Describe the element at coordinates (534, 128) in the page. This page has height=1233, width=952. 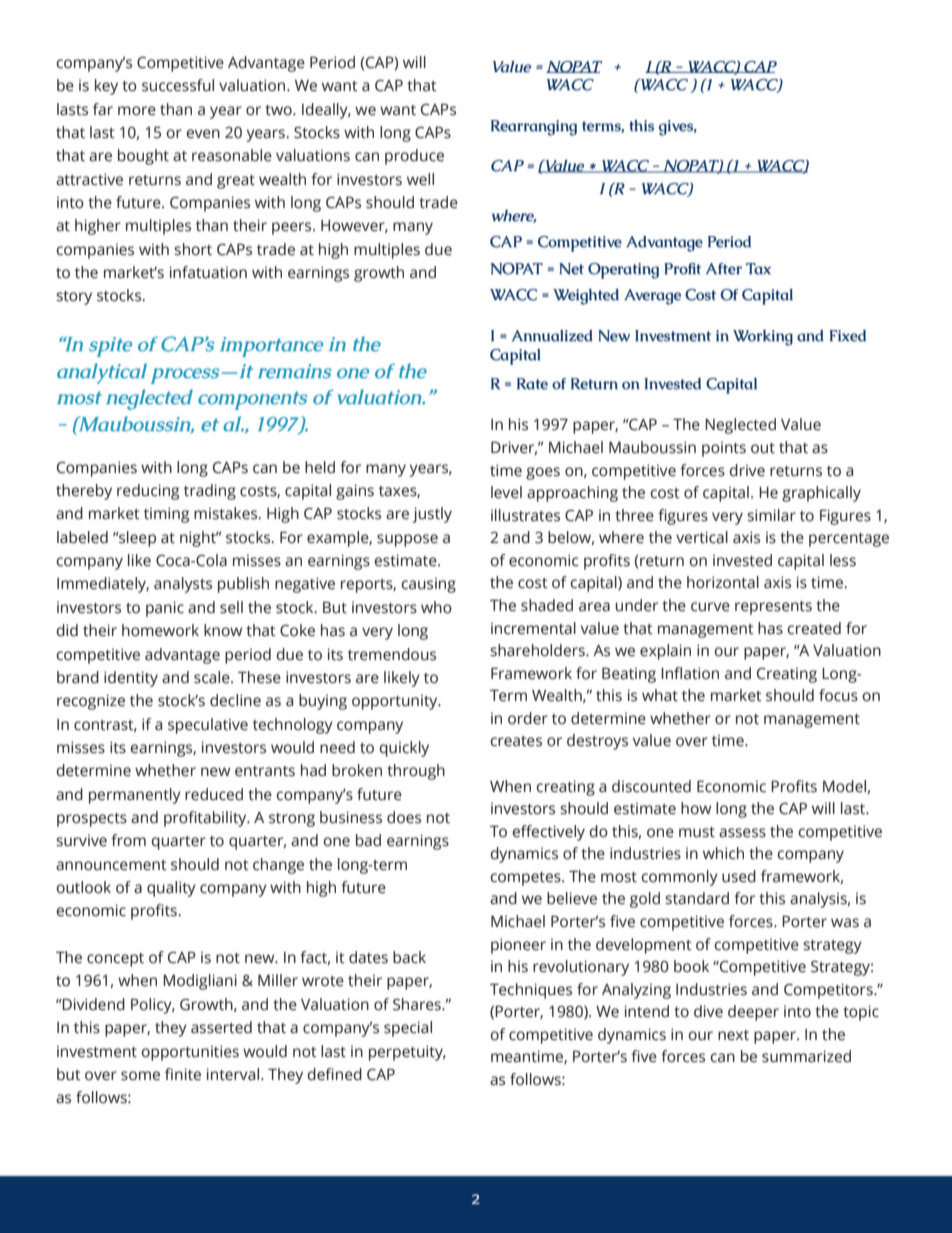
I see `Rearranging` at that location.
